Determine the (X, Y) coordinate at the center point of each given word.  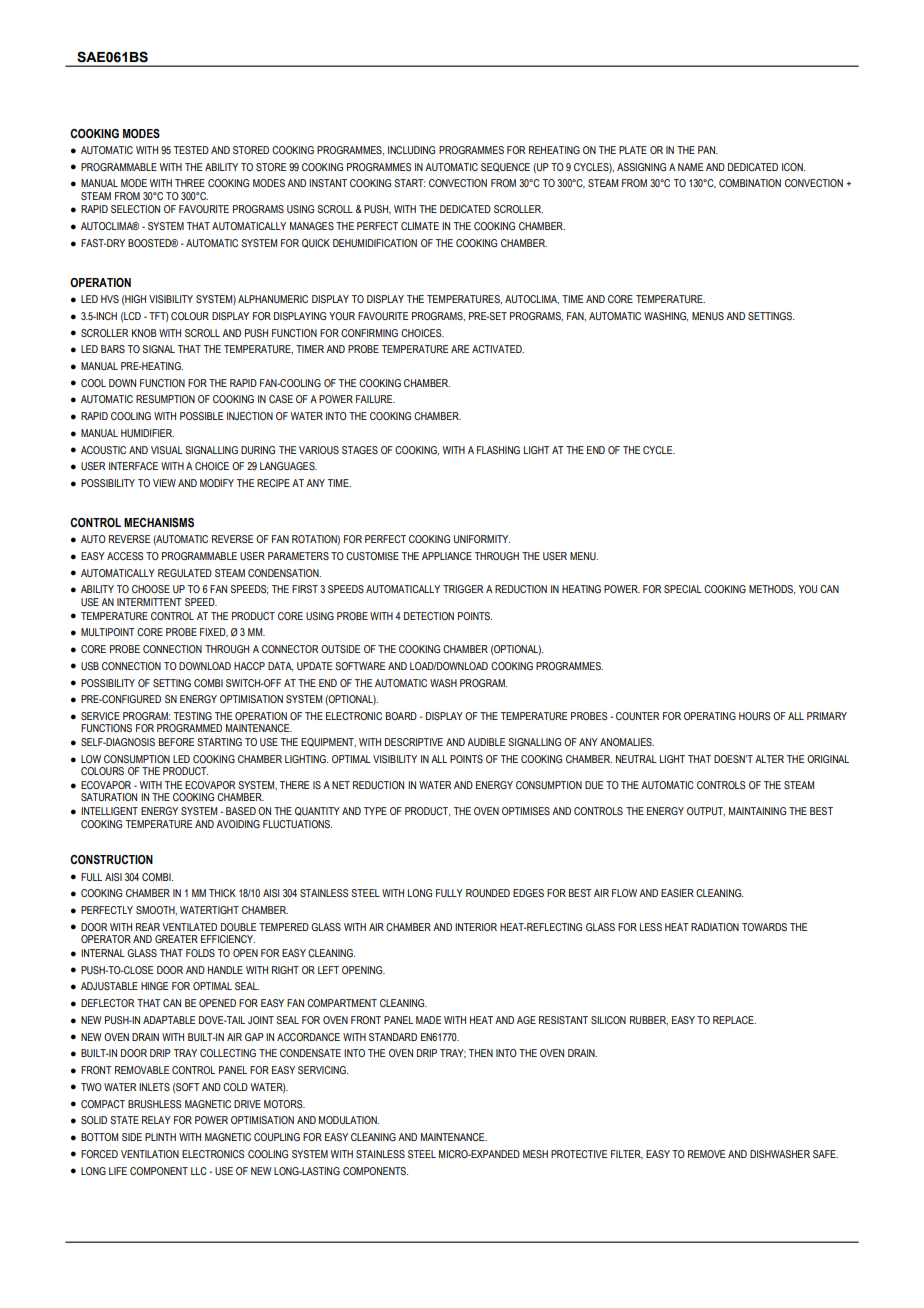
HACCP (249, 666)
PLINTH (160, 1137)
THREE (190, 183)
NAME (690, 167)
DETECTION (429, 616)
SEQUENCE (505, 167)
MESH (535, 1154)
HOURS (754, 716)
